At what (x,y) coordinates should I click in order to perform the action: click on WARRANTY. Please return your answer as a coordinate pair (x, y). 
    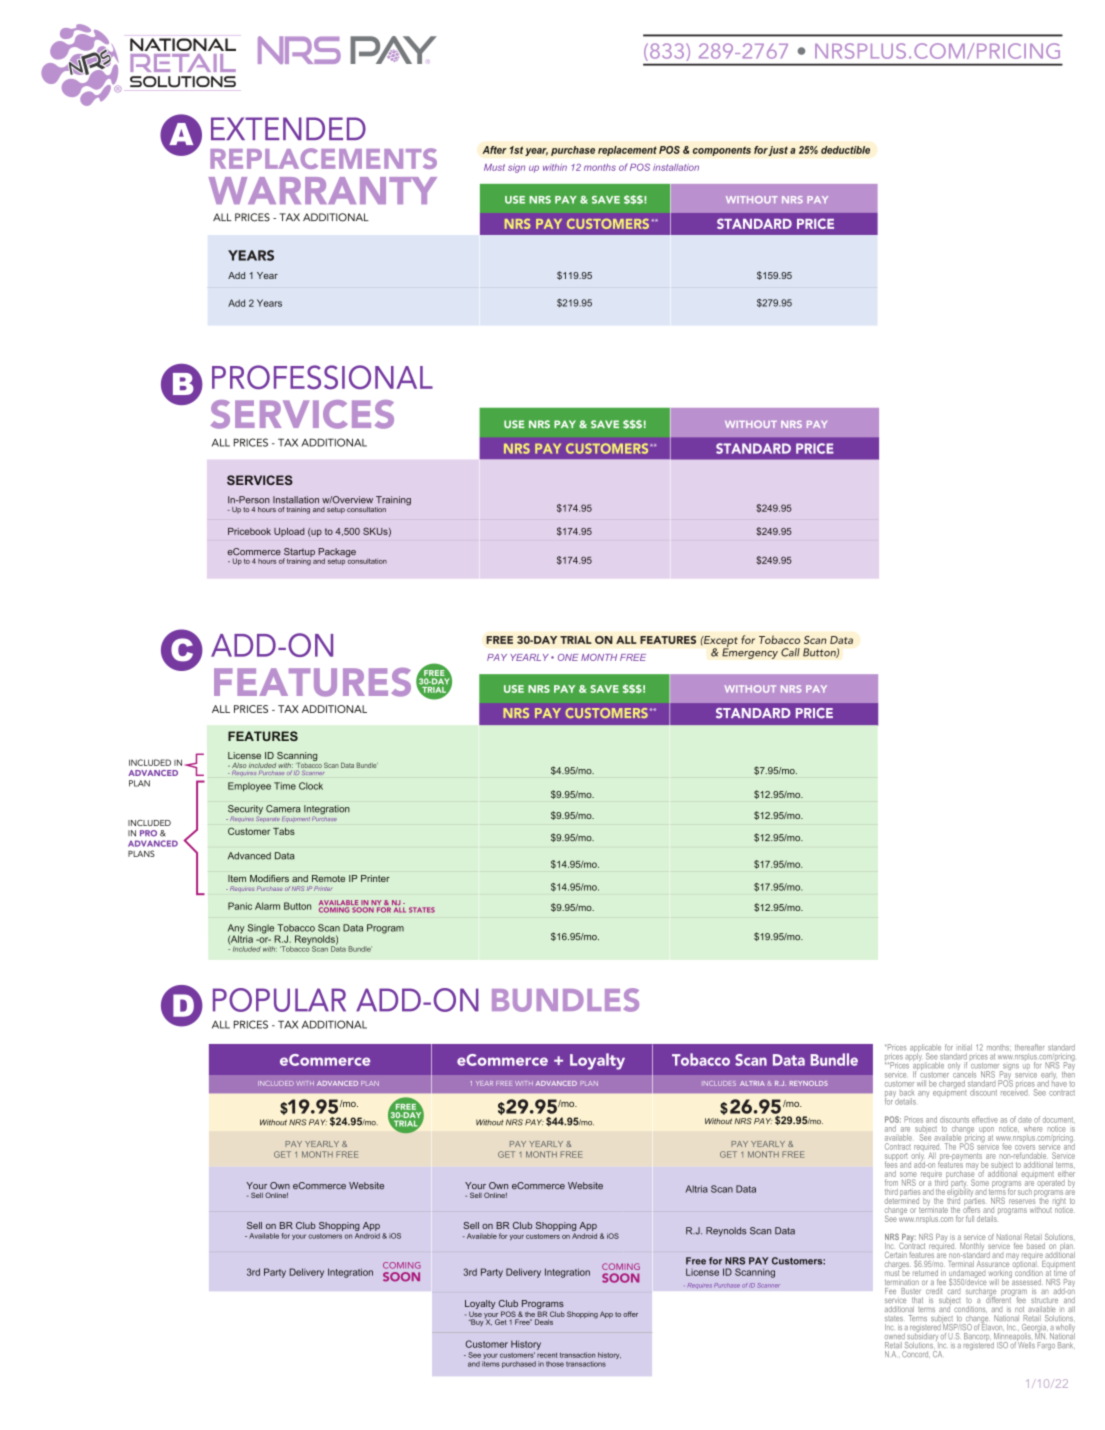
    Looking at the image, I should click on (323, 190).
